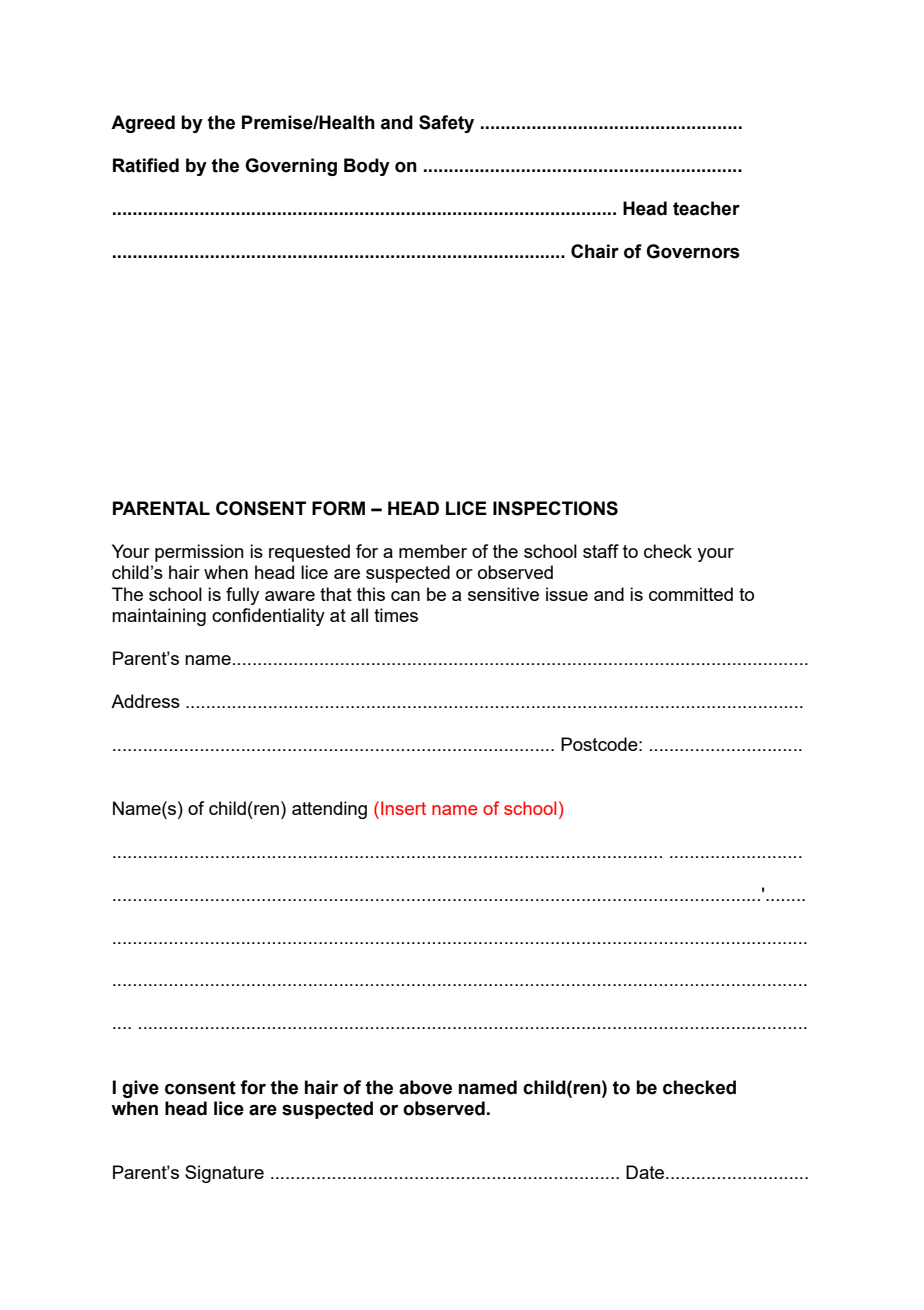 This screenshot has height=1310, width=924. Describe the element at coordinates (446, 124) in the screenshot. I see `Safety` at that location.
